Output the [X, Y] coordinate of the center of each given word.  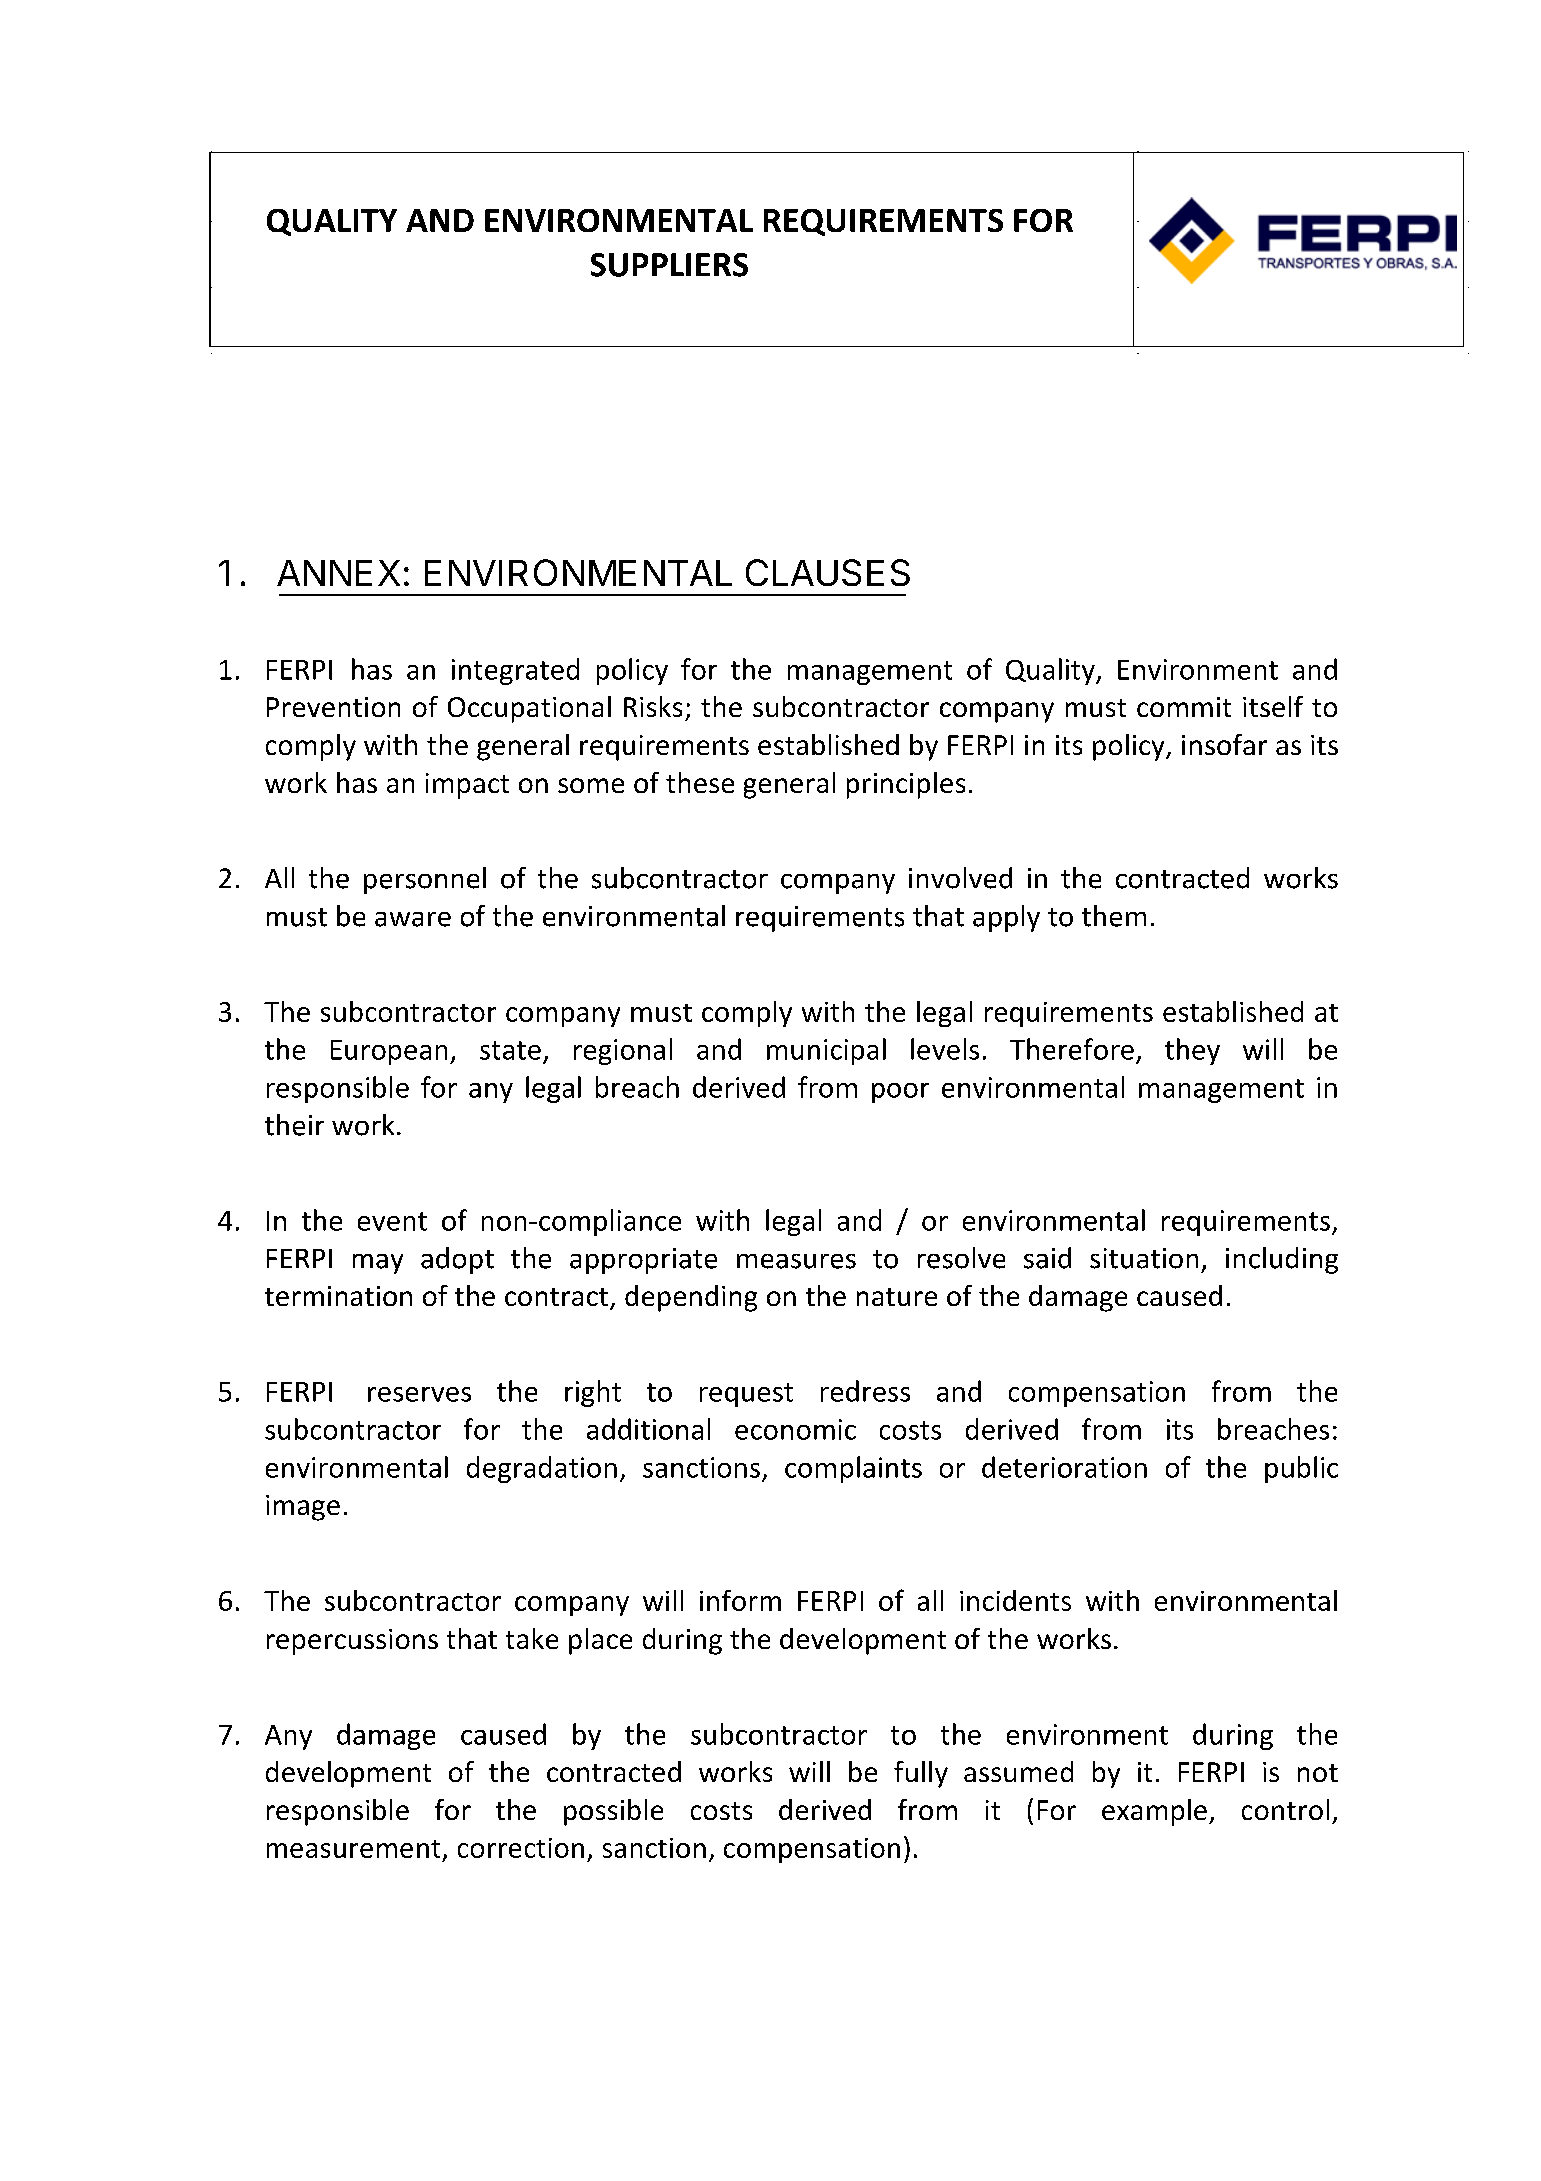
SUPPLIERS [669, 265]
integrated [515, 671]
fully [921, 1774]
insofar [1224, 744]
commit [1184, 707]
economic [795, 1429]
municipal [826, 1051]
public [1301, 1469]
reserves [419, 1394]
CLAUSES [828, 572]
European [389, 1052]
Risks [653, 706]
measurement [353, 1849]
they [1192, 1051]
